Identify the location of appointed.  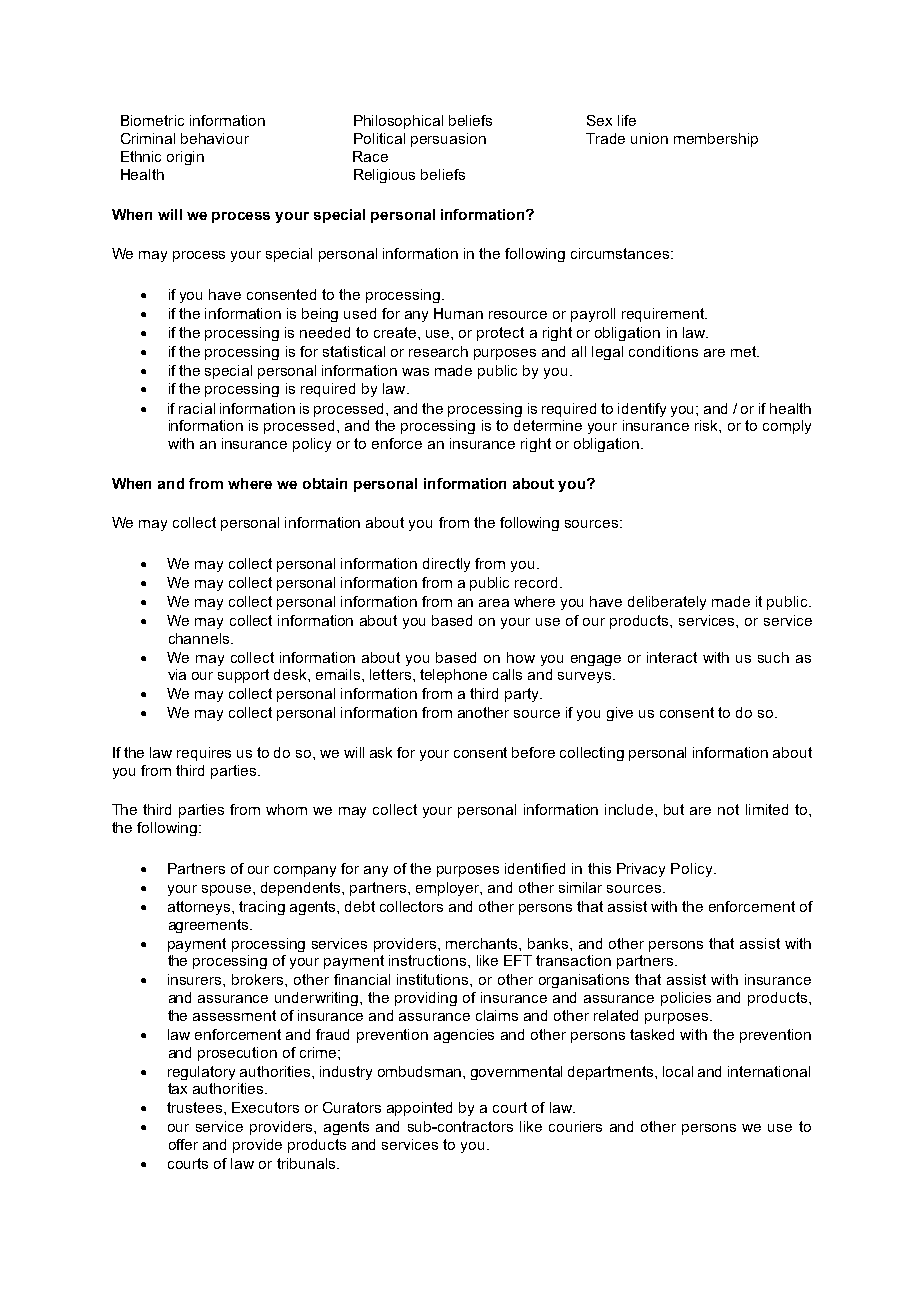
(419, 1109).
